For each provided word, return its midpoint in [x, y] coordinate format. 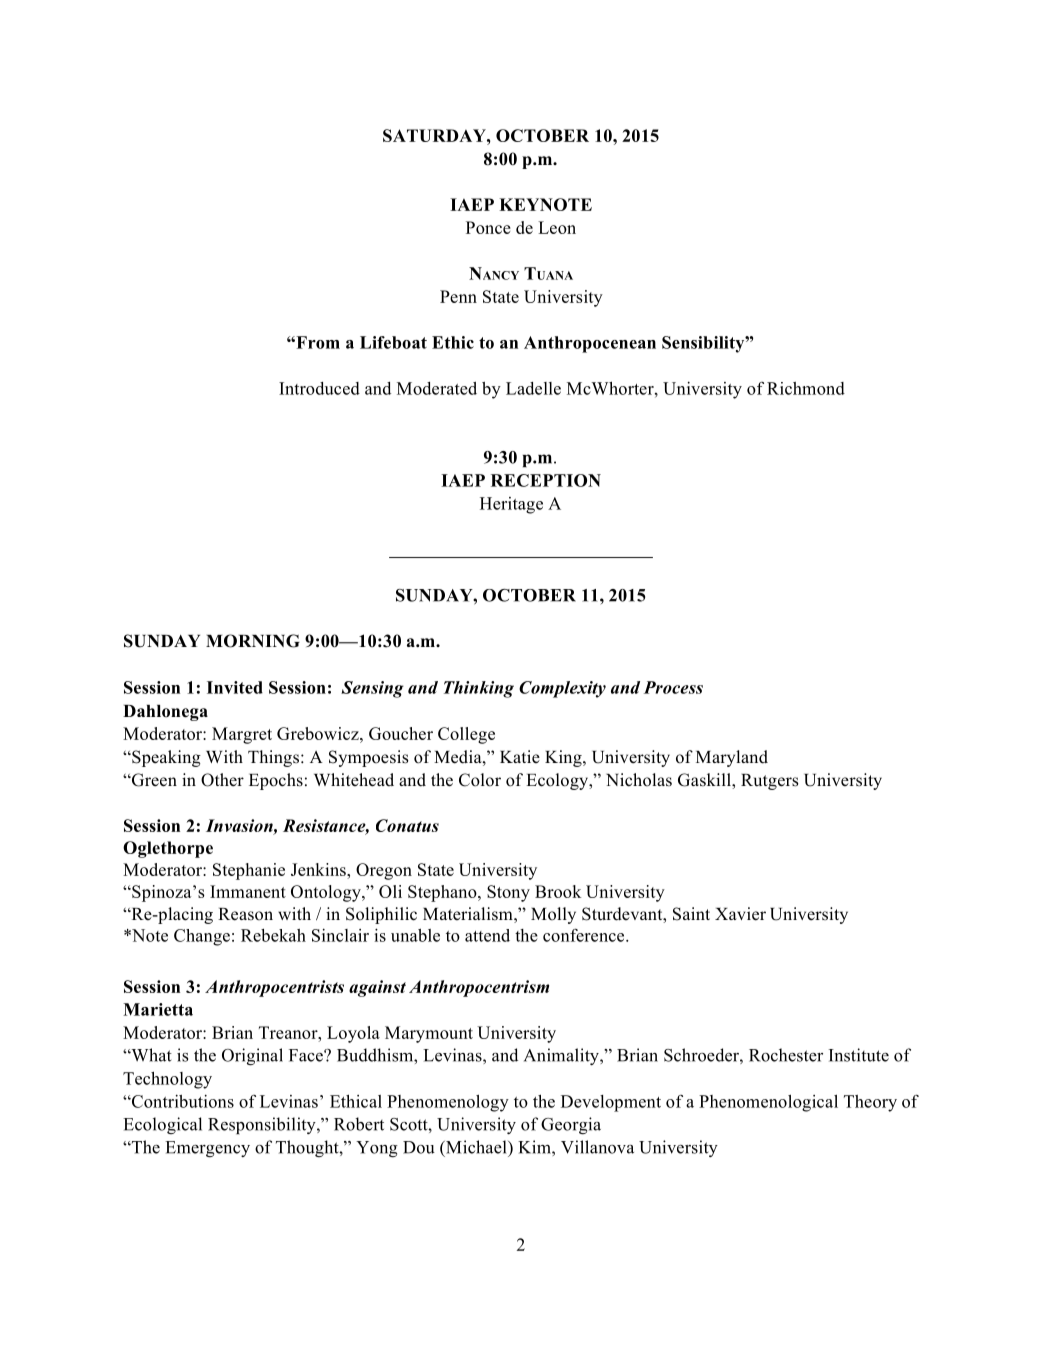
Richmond [806, 388]
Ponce [488, 227]
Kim [535, 1148]
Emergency [207, 1149]
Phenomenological [768, 1103]
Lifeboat [393, 342]
